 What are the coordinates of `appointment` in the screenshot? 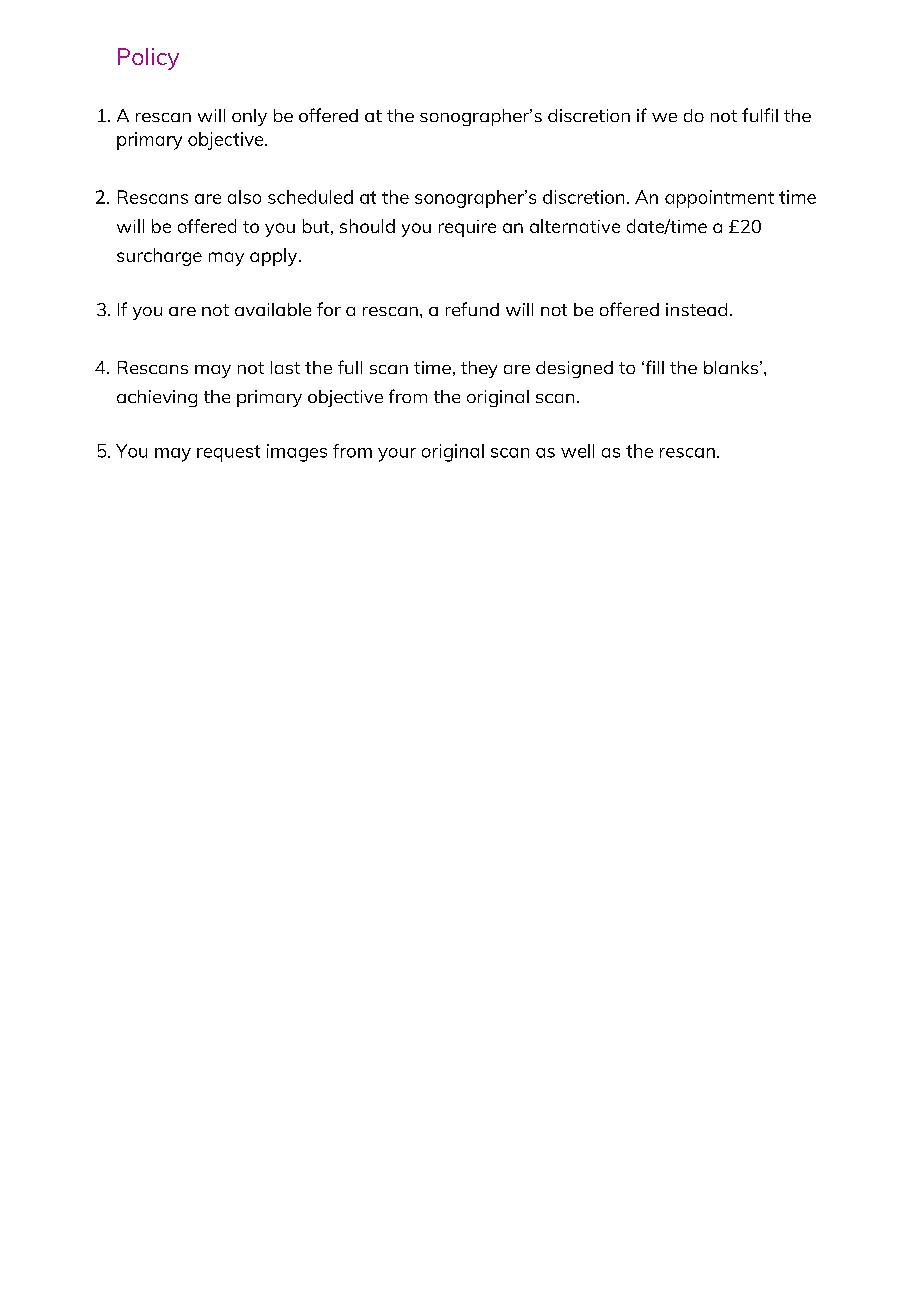 It's located at (719, 199).
